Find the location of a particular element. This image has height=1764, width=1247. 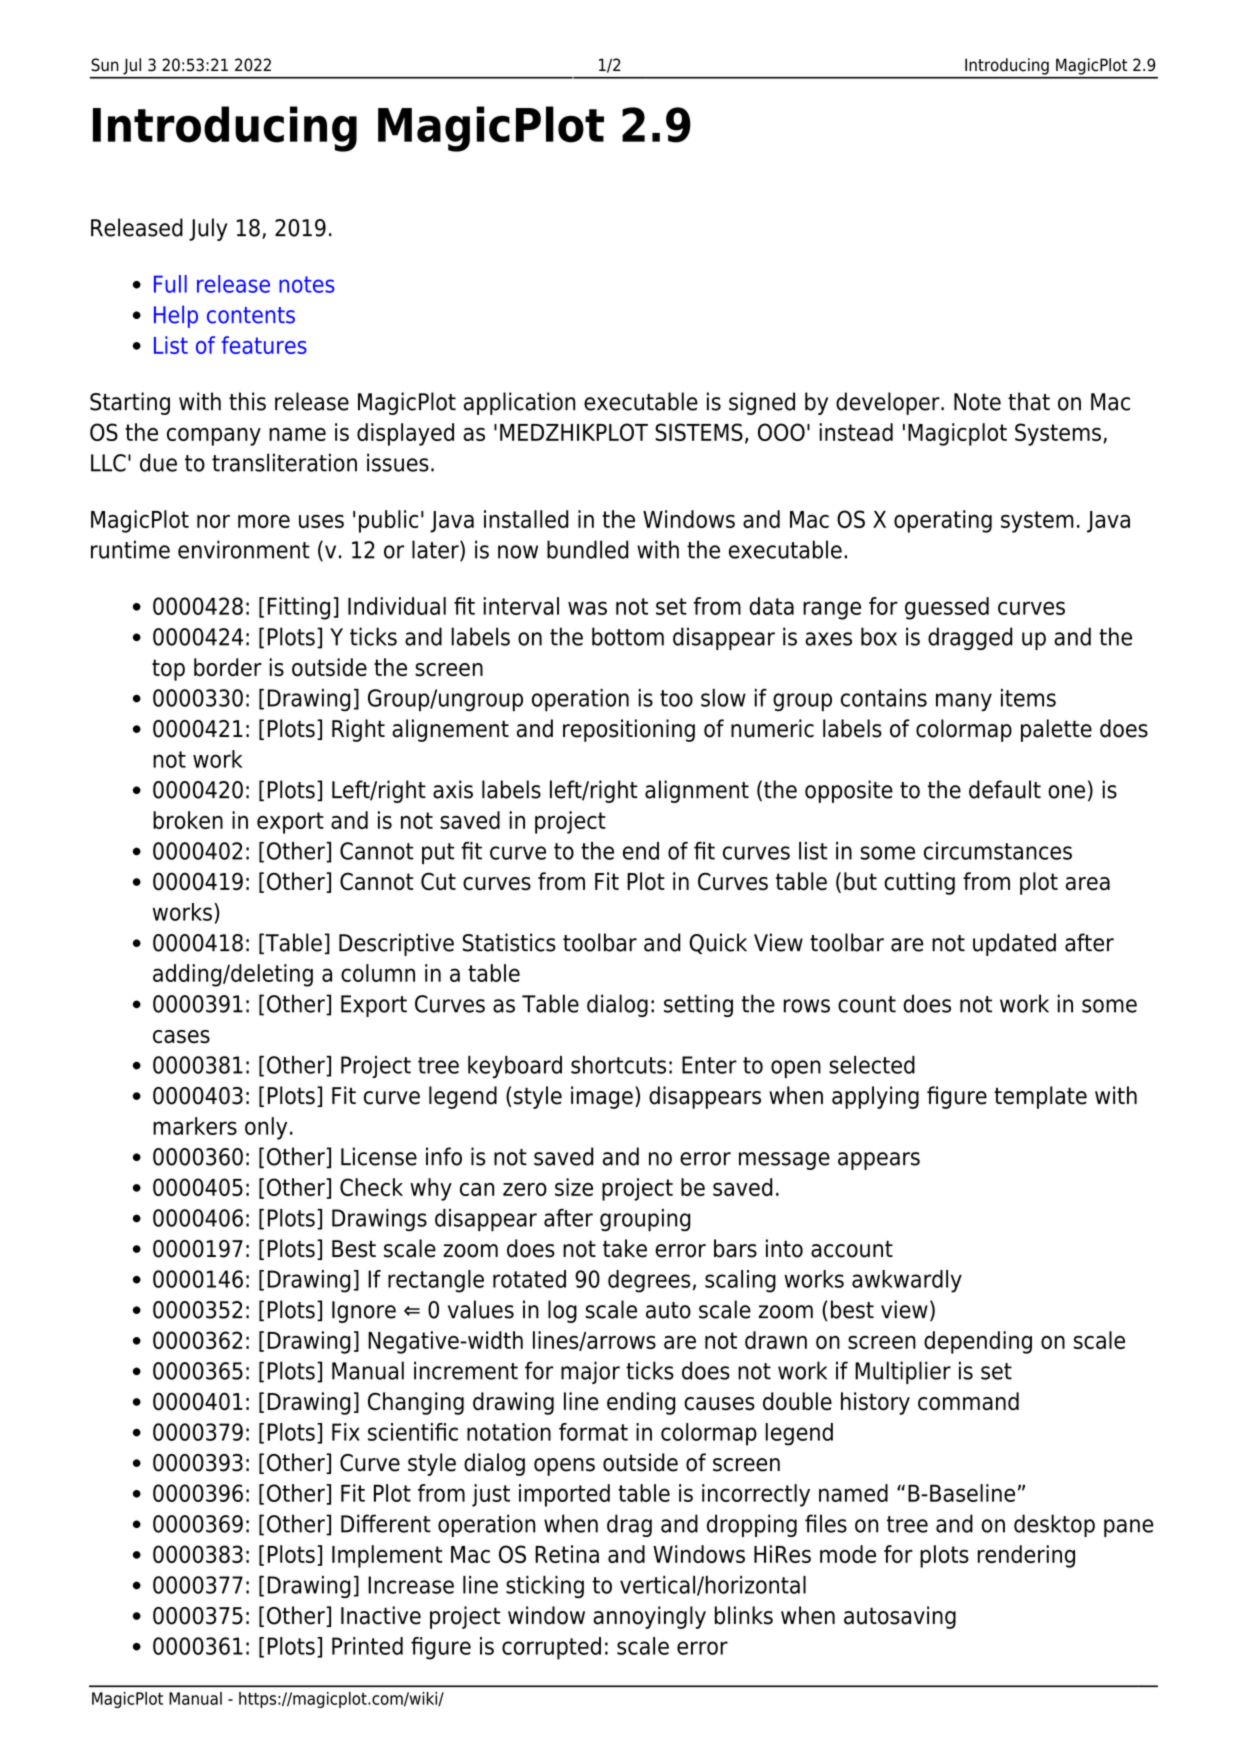

annoyingly is located at coordinates (649, 1617).
